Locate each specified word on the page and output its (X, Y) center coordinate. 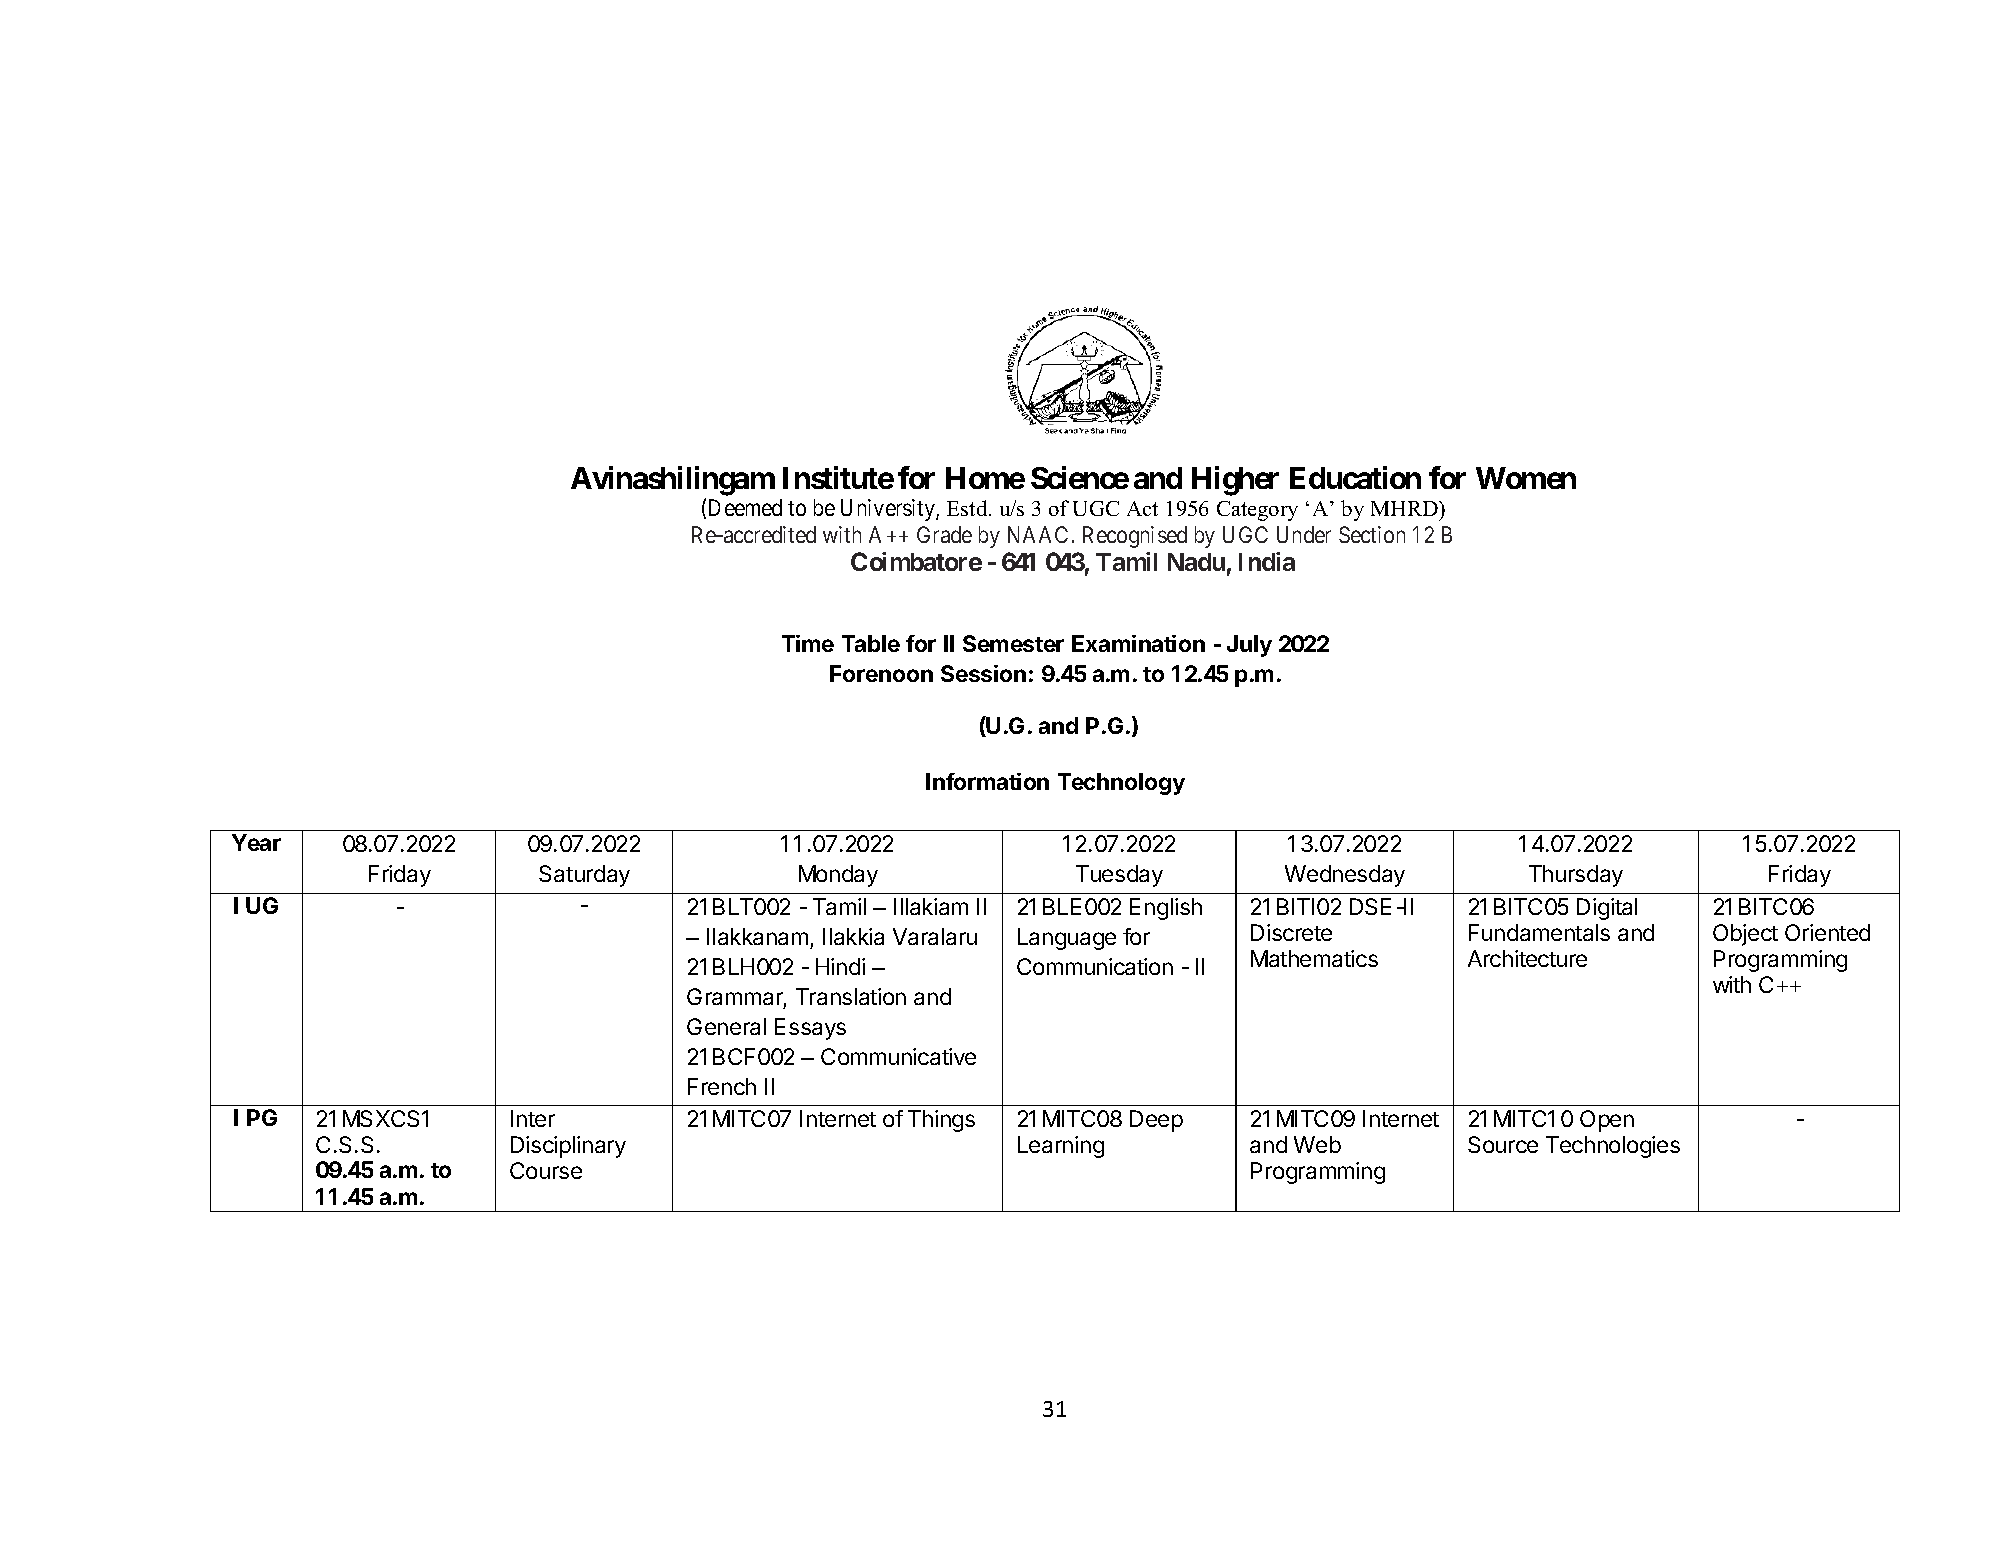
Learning (1061, 1147)
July (1249, 646)
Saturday (584, 876)
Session (983, 673)
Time (808, 643)
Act (1142, 508)
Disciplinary (568, 1147)
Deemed (745, 507)
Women (1526, 478)
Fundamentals (1539, 932)
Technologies (1613, 1147)
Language (1067, 939)
